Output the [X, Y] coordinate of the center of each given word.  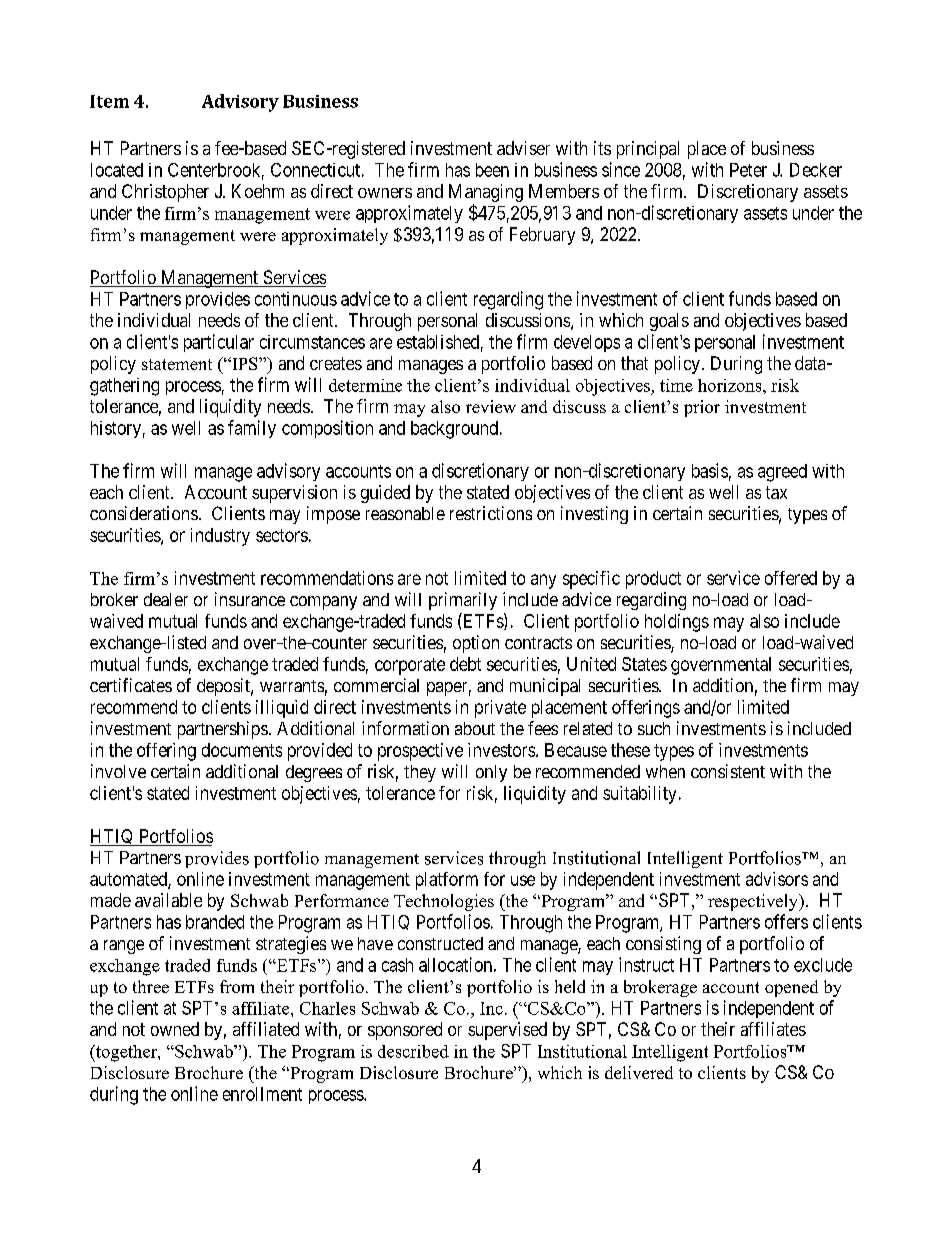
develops [587, 343]
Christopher [165, 193]
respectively [754, 902]
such [654, 728]
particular [219, 343]
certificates [131, 685]
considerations [144, 513]
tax [776, 492]
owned [175, 1029]
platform [447, 881]
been [492, 170]
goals [669, 322]
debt [465, 664]
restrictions [491, 513]
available [168, 900]
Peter [748, 170]
